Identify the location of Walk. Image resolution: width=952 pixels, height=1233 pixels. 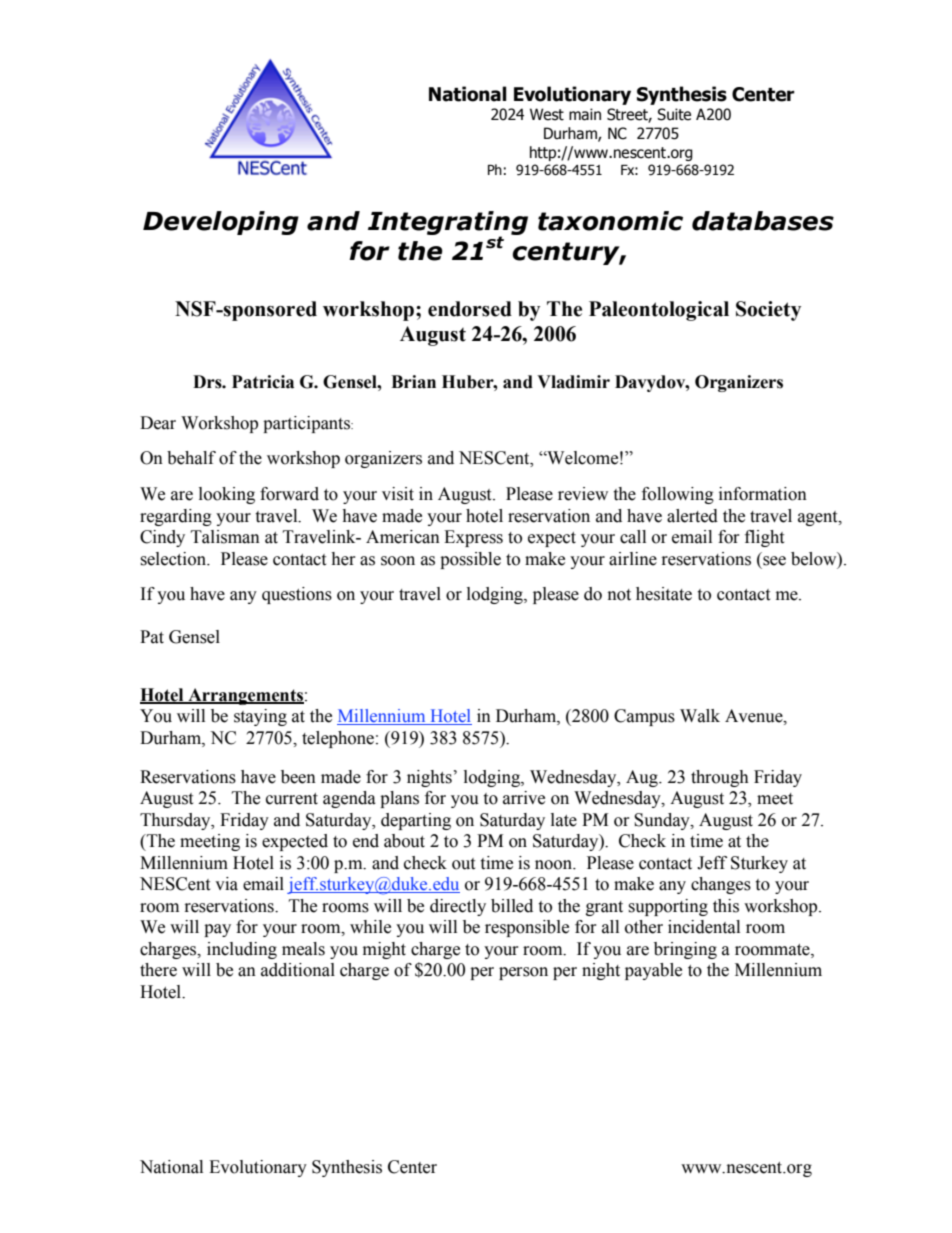
(700, 716).
